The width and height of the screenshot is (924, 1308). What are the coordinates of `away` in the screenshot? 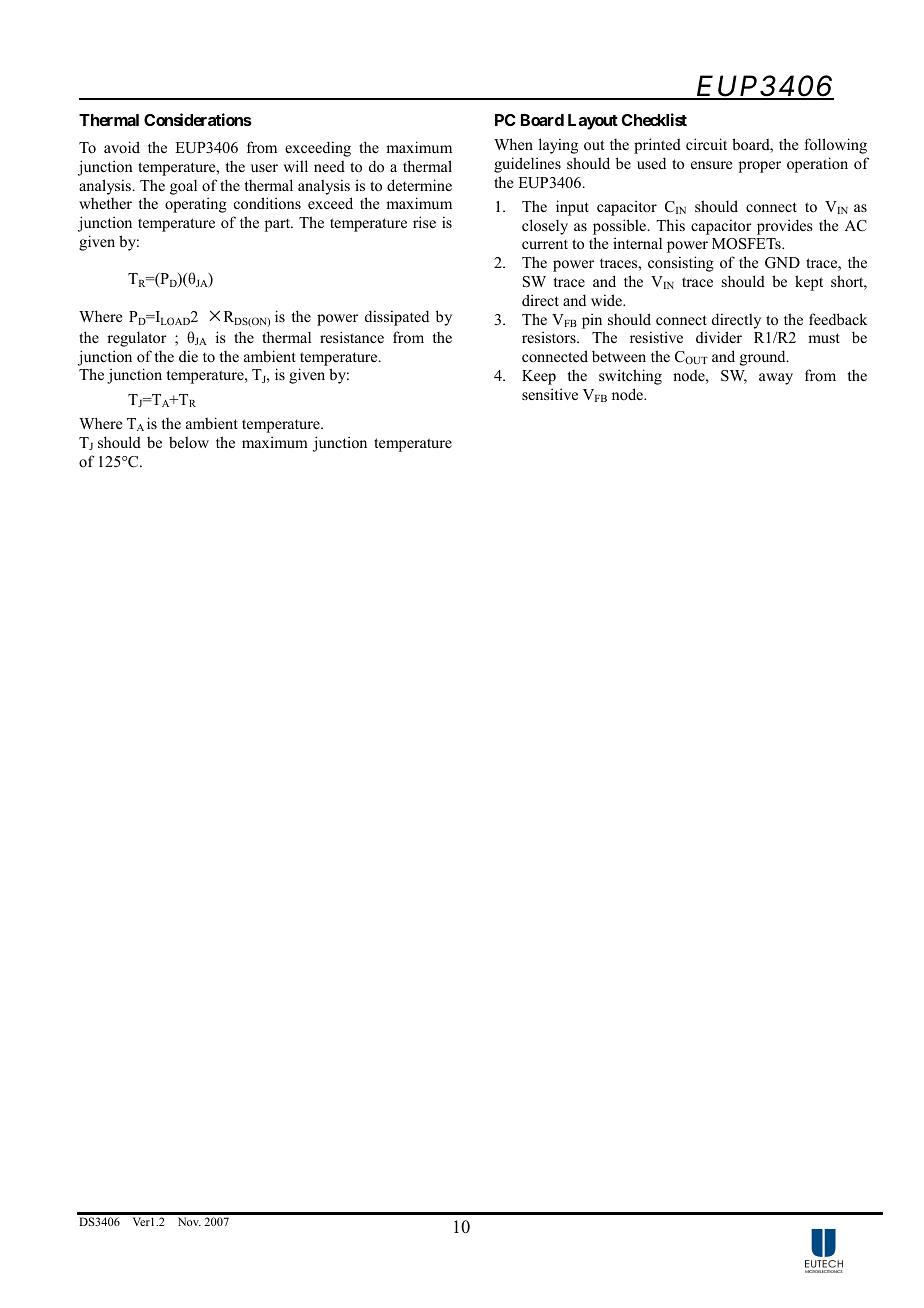 It's located at (776, 379).
